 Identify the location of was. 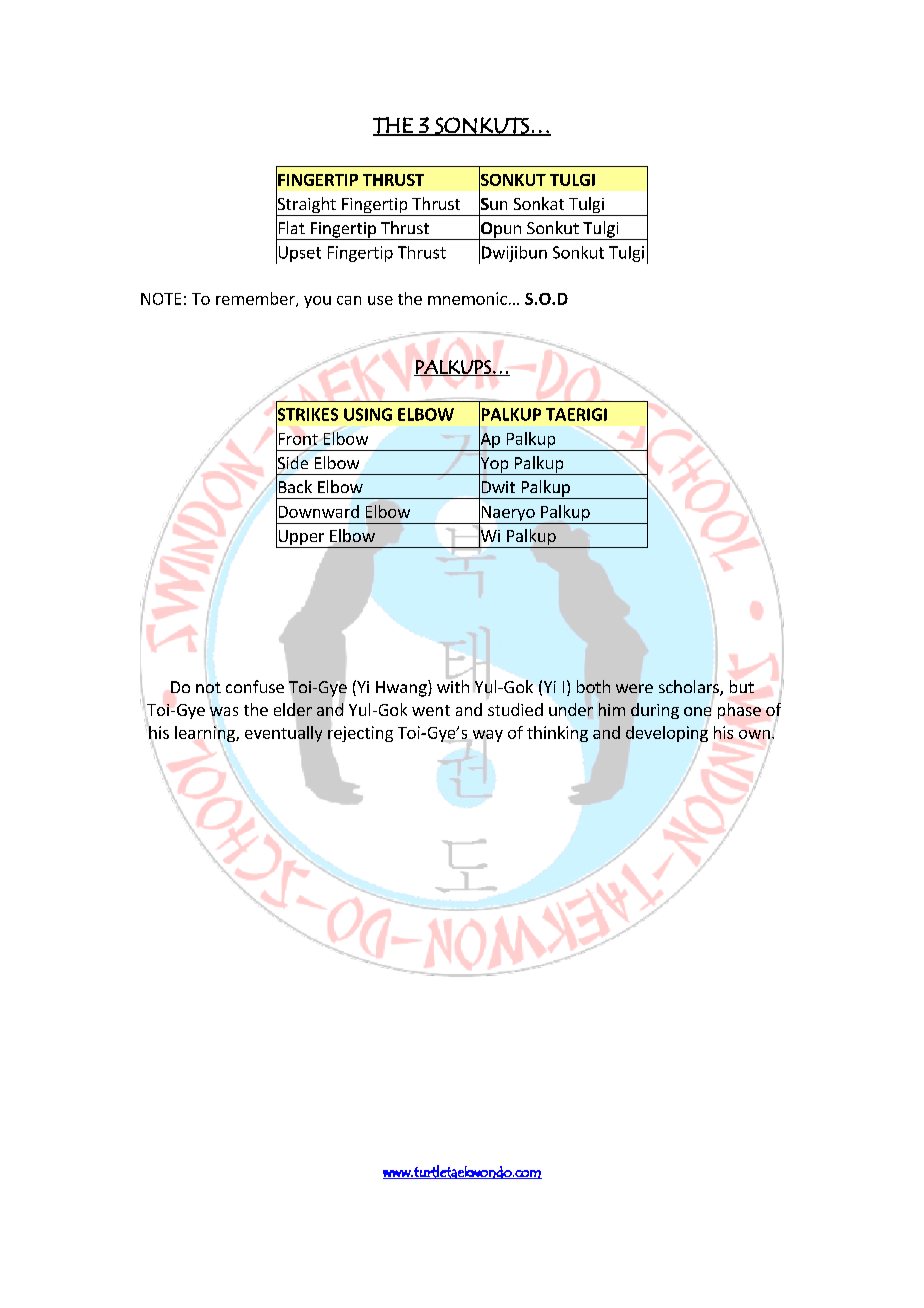
(224, 710).
